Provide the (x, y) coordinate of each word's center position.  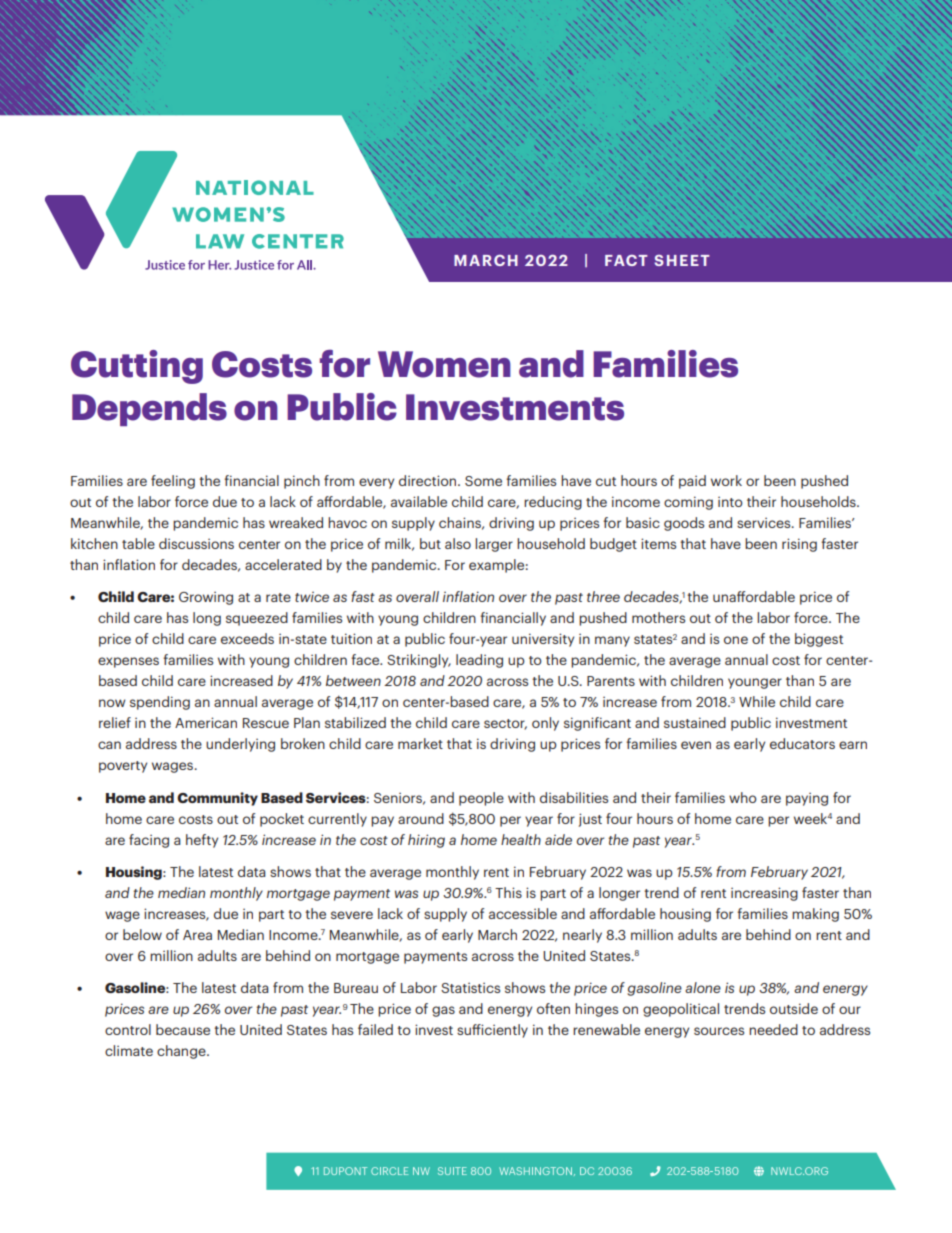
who (743, 797)
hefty (202, 841)
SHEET (682, 260)
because (183, 1029)
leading (479, 661)
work (726, 480)
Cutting (137, 367)
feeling (173, 482)
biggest (819, 640)
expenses (128, 662)
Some (483, 481)
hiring (426, 841)
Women (444, 364)
